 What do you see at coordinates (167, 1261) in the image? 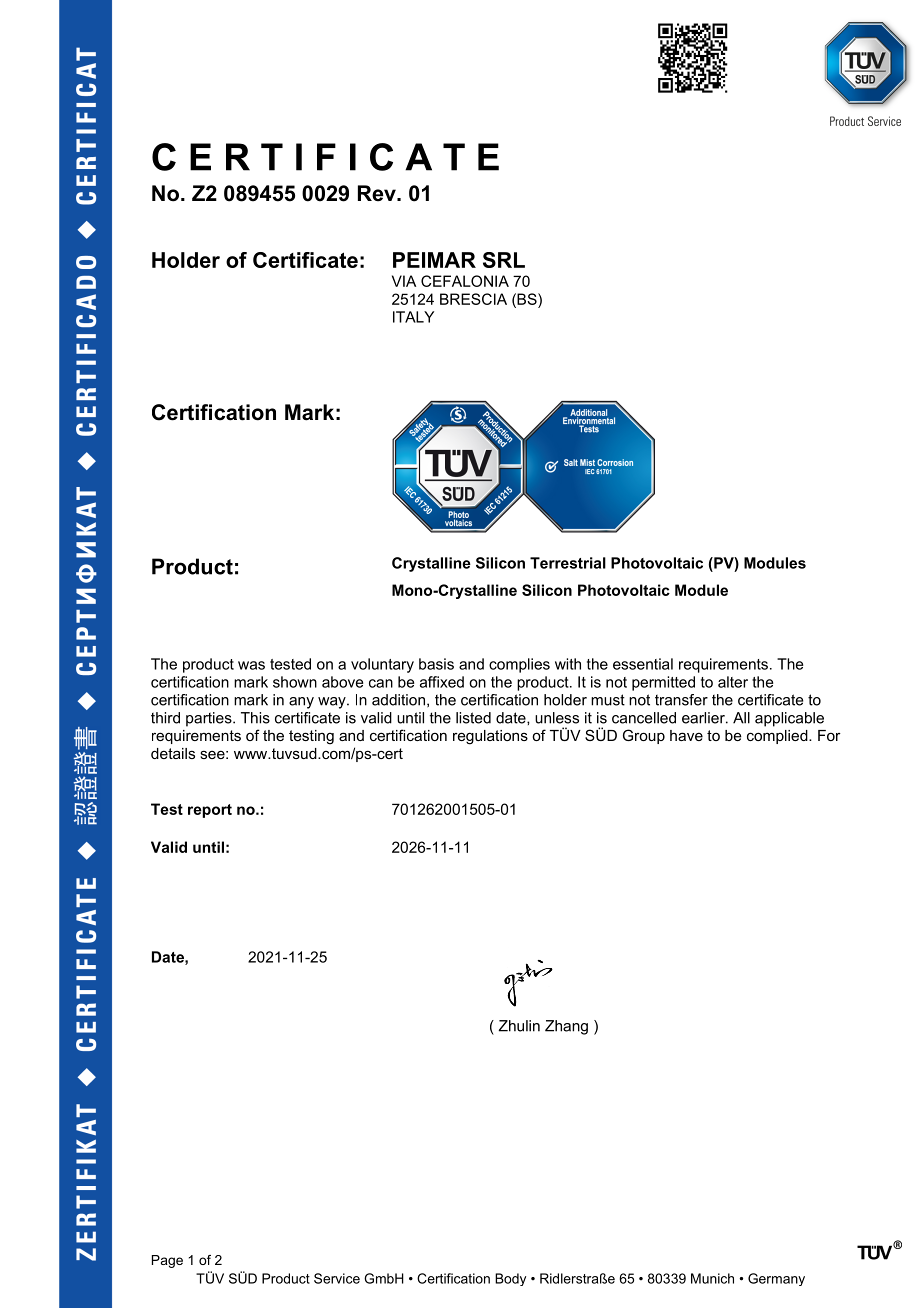
I see `Page` at bounding box center [167, 1261].
